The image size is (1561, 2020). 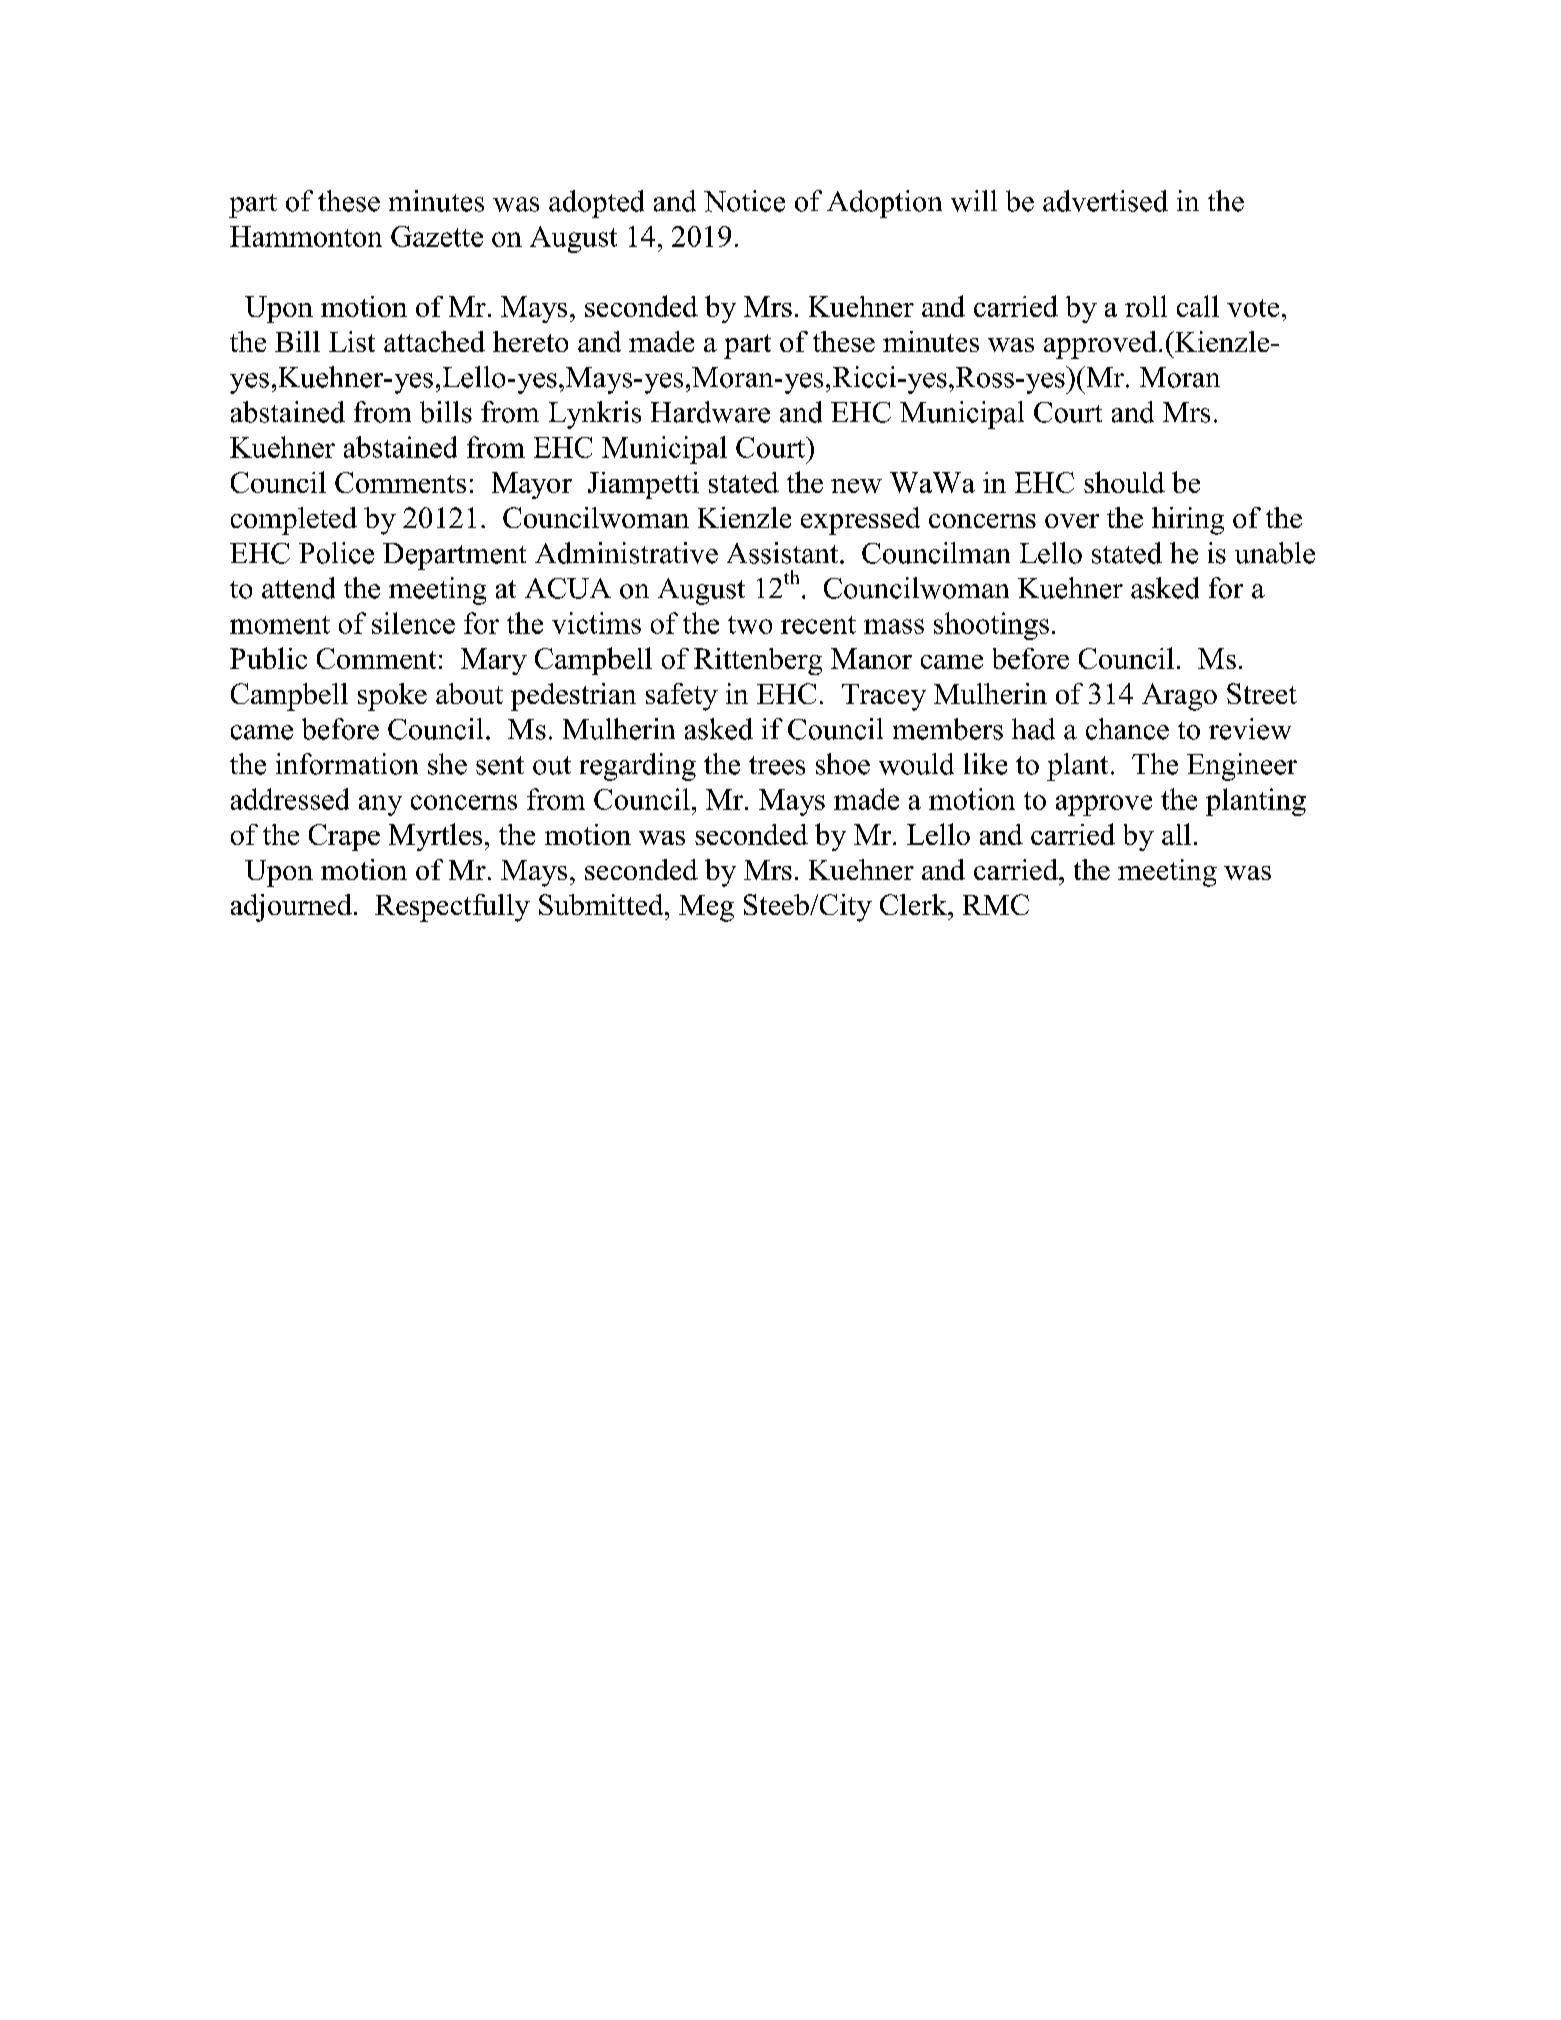 I want to click on Manor, so click(x=871, y=658).
